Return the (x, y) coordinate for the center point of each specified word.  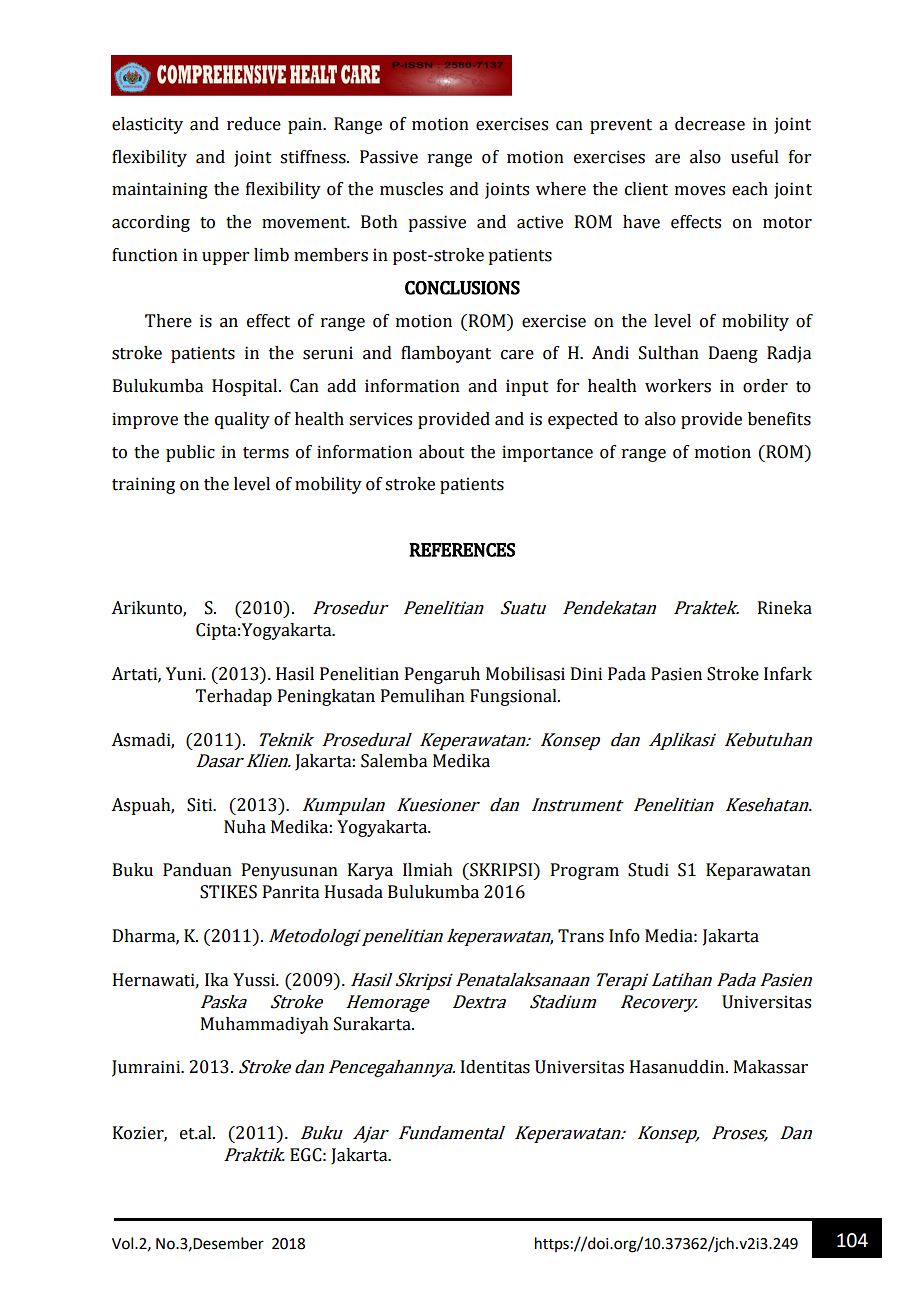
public (190, 453)
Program (585, 871)
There (168, 321)
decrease (710, 124)
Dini (586, 673)
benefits (779, 419)
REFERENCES (462, 550)
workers (678, 386)
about (442, 452)
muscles (411, 189)
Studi (648, 870)
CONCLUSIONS (462, 288)
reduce (254, 124)
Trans (581, 936)
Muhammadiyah (265, 1025)
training (143, 485)
